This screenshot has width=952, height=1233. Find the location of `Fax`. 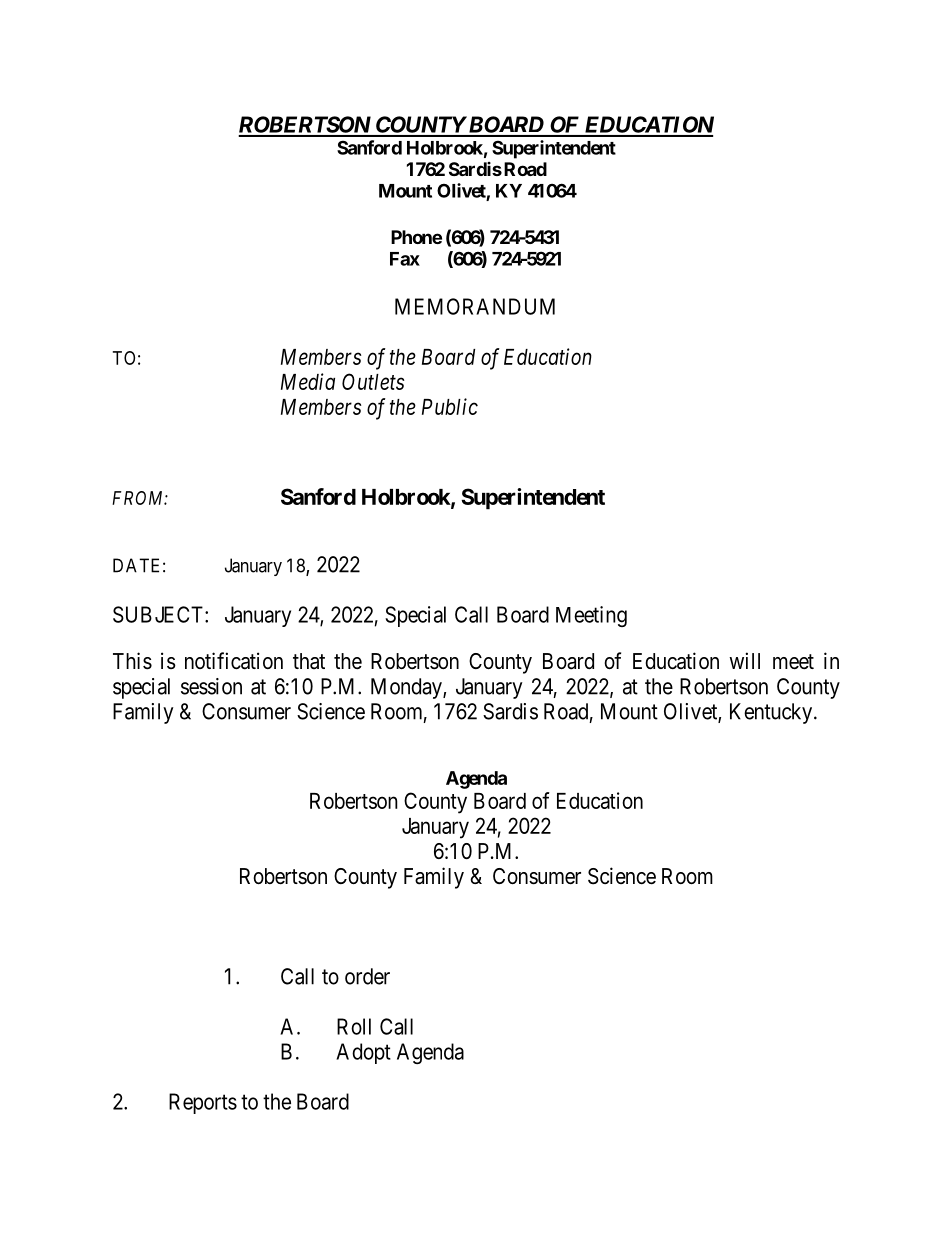

Fax is located at coordinates (405, 259).
